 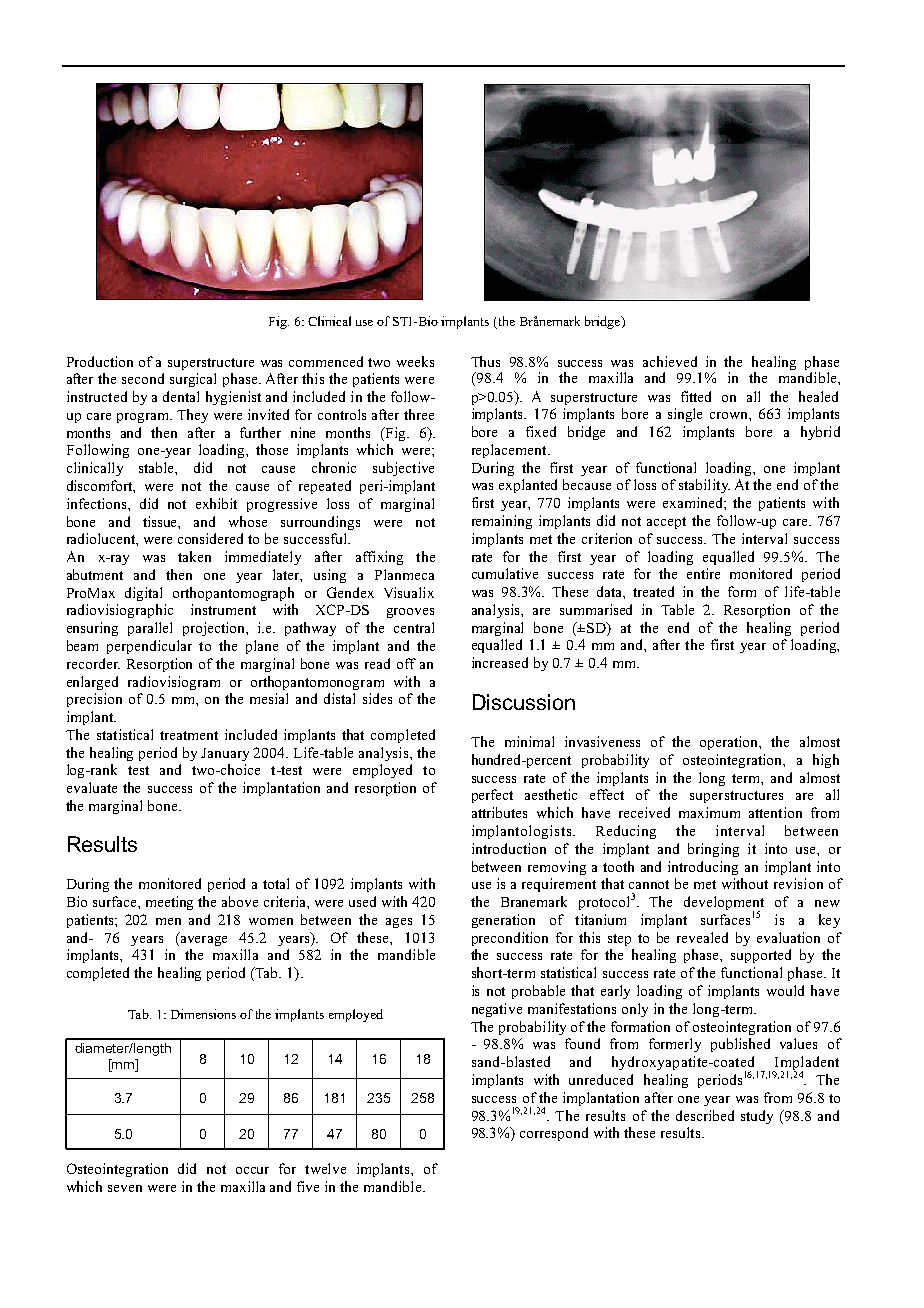 What do you see at coordinates (510, 939) in the screenshot?
I see `precondition` at bounding box center [510, 939].
